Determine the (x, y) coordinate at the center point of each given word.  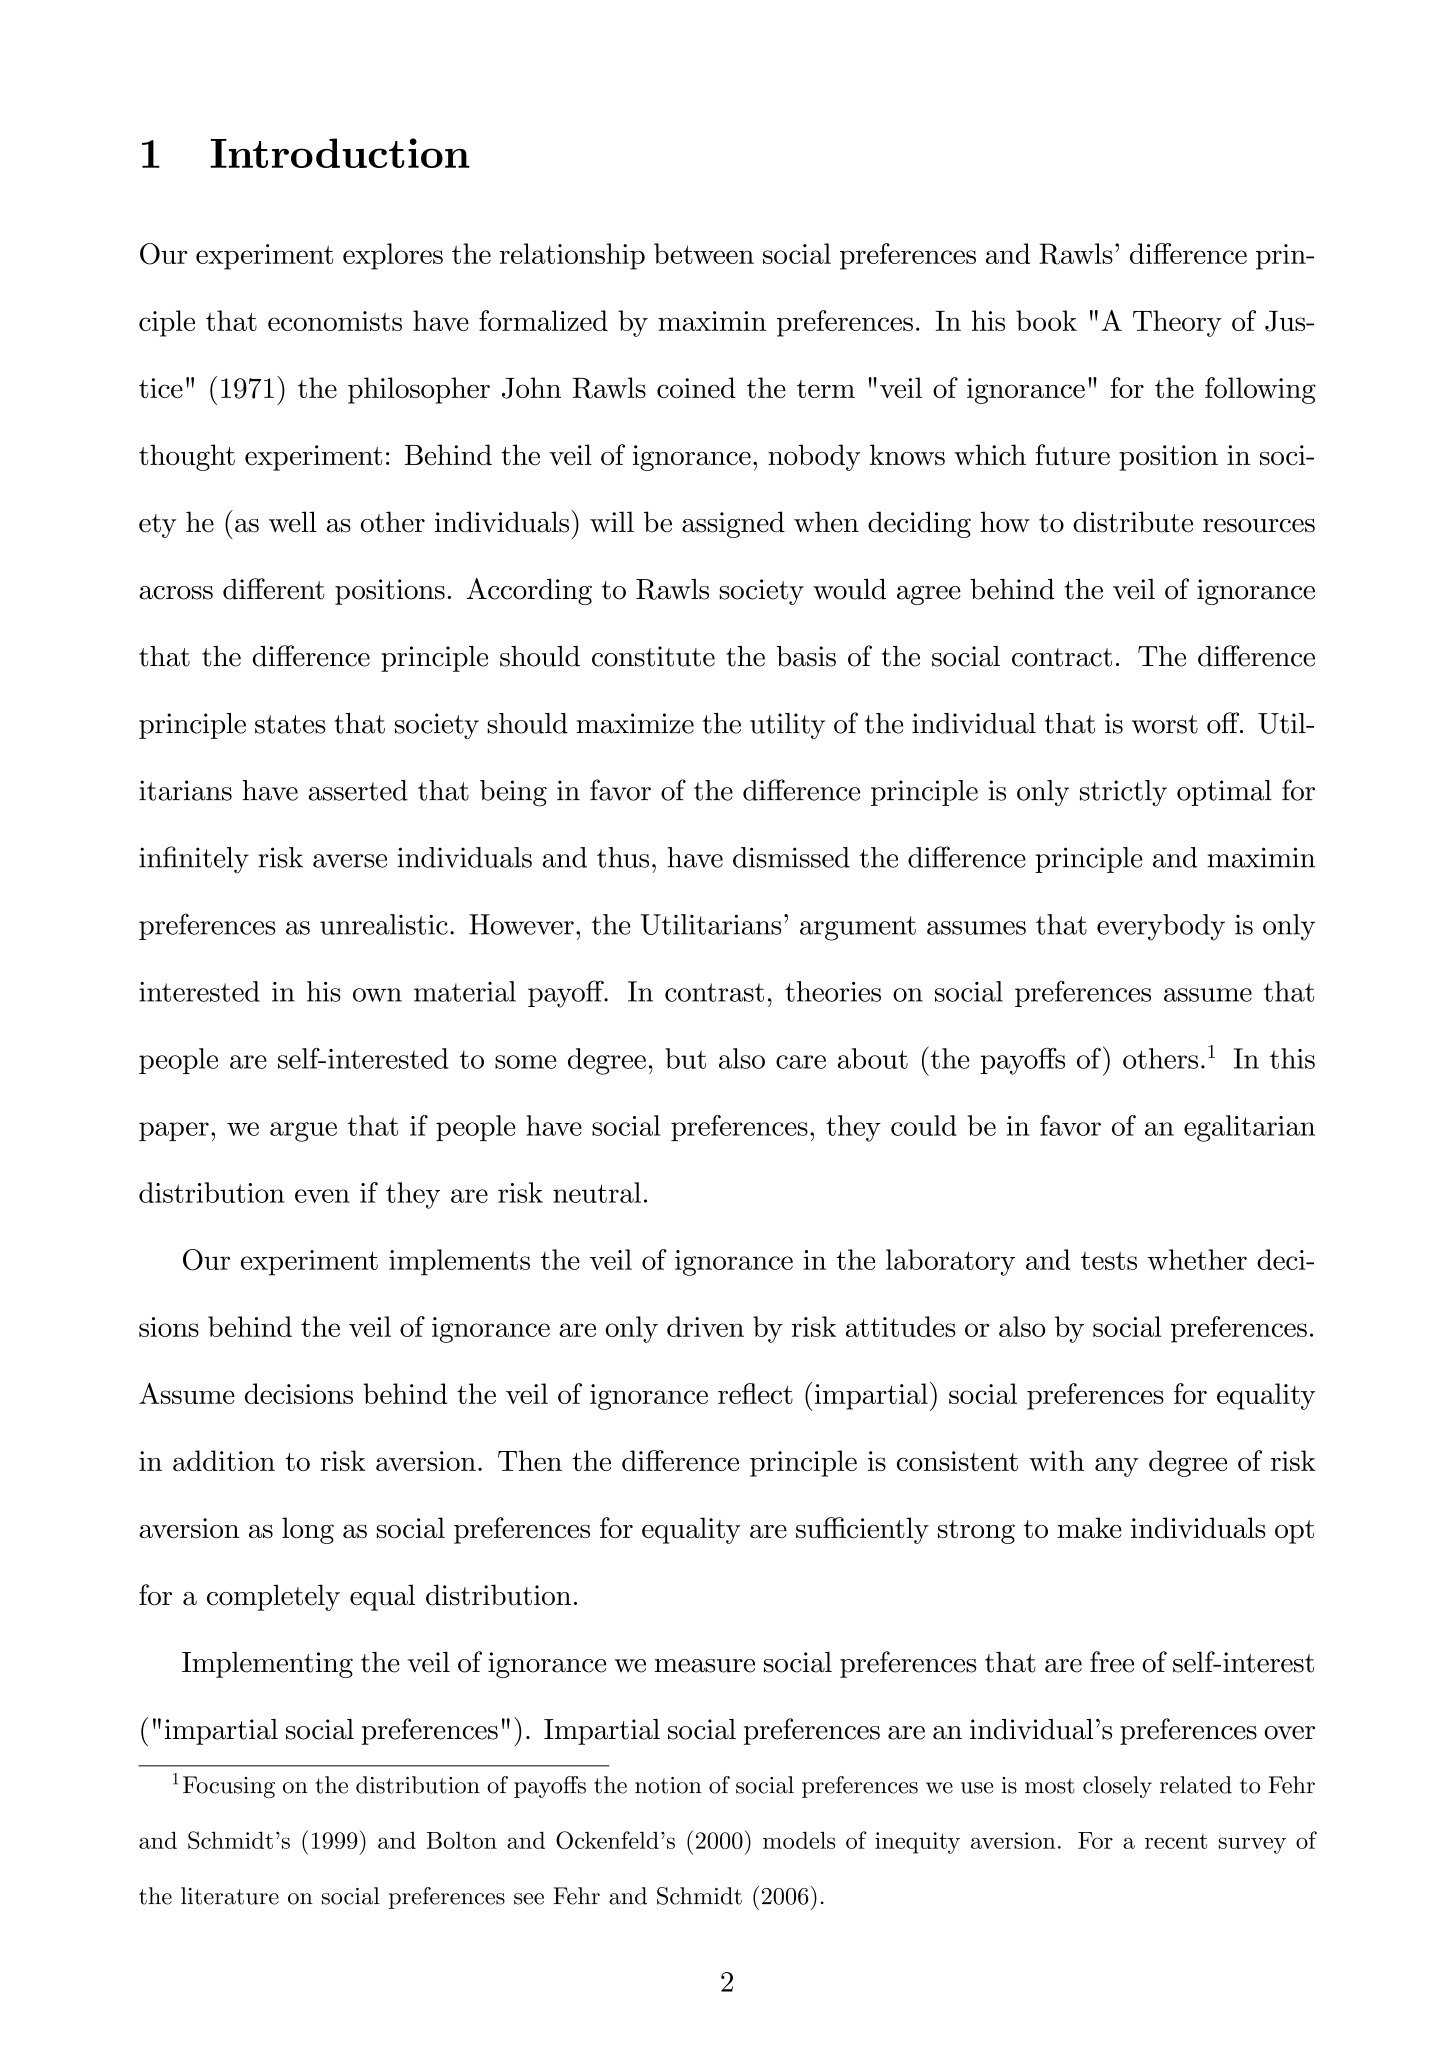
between (704, 253)
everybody (1161, 927)
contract (1062, 657)
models (799, 1840)
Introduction (340, 153)
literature (230, 1896)
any (1117, 1467)
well (293, 522)
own (377, 995)
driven (705, 1326)
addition (224, 1460)
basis (806, 656)
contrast (714, 992)
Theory (1177, 323)
